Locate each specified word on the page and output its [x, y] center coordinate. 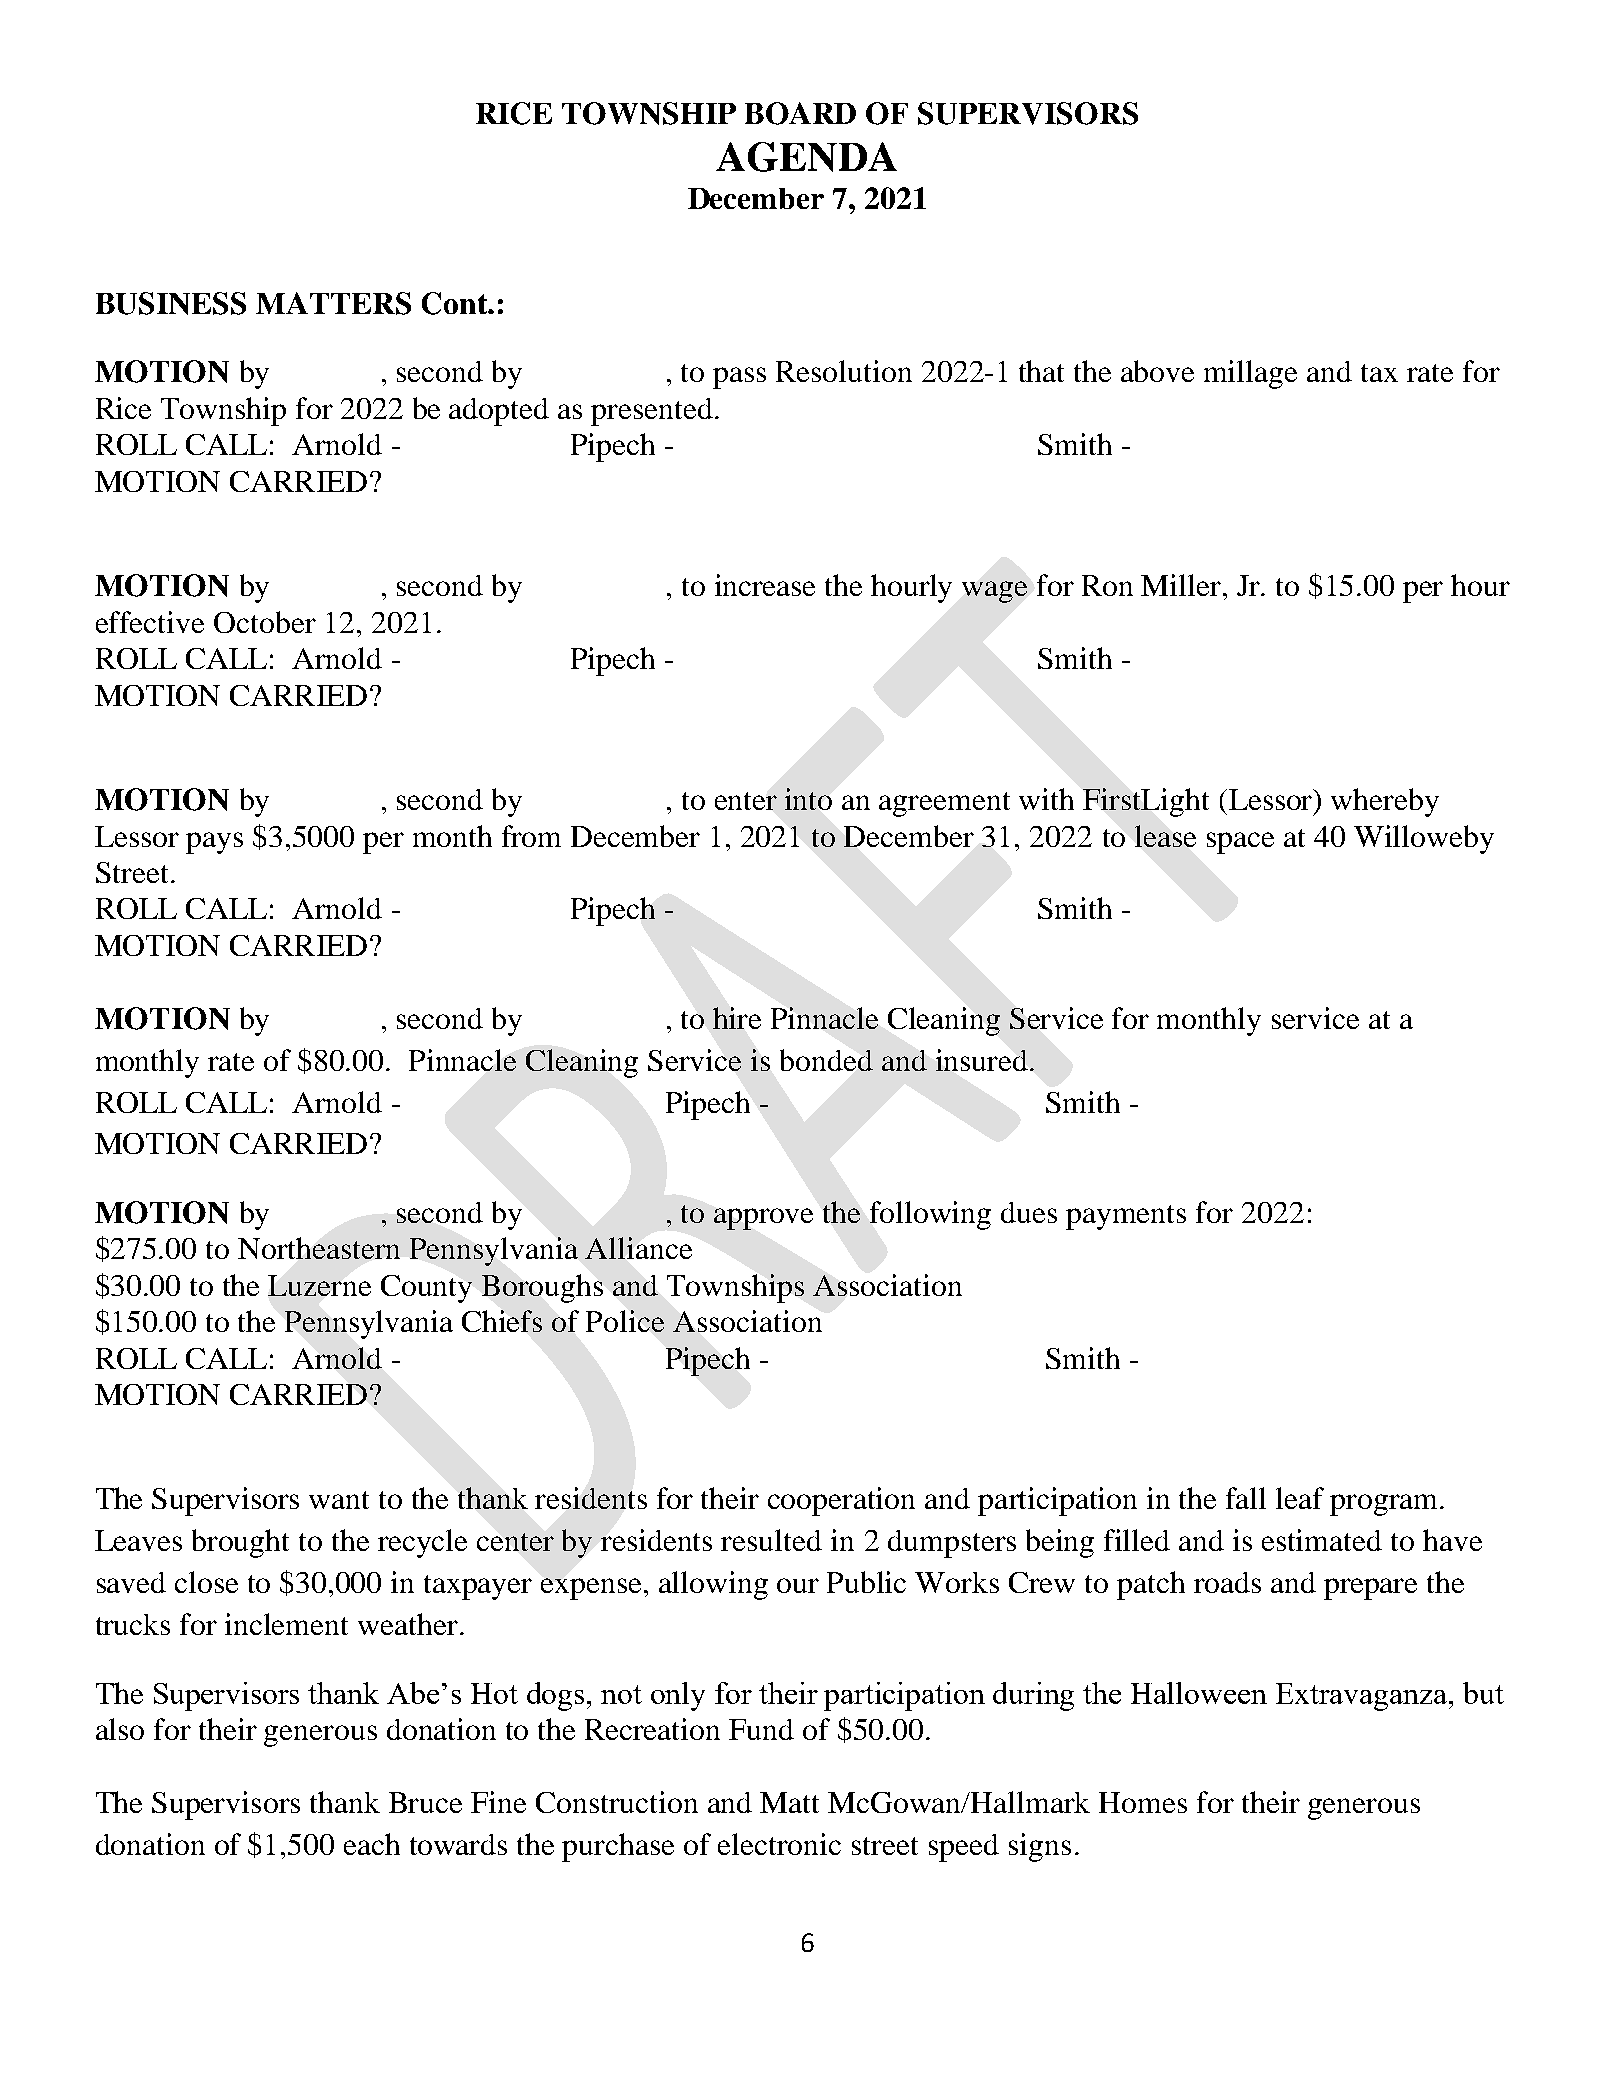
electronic [779, 1844]
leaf [1300, 1498]
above [1157, 371]
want [339, 1500]
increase [765, 585]
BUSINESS [171, 303]
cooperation [841, 1501]
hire [737, 1018]
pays [214, 843]
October [265, 622]
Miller [1182, 585]
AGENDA [806, 157]
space [1240, 843]
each [372, 1844]
